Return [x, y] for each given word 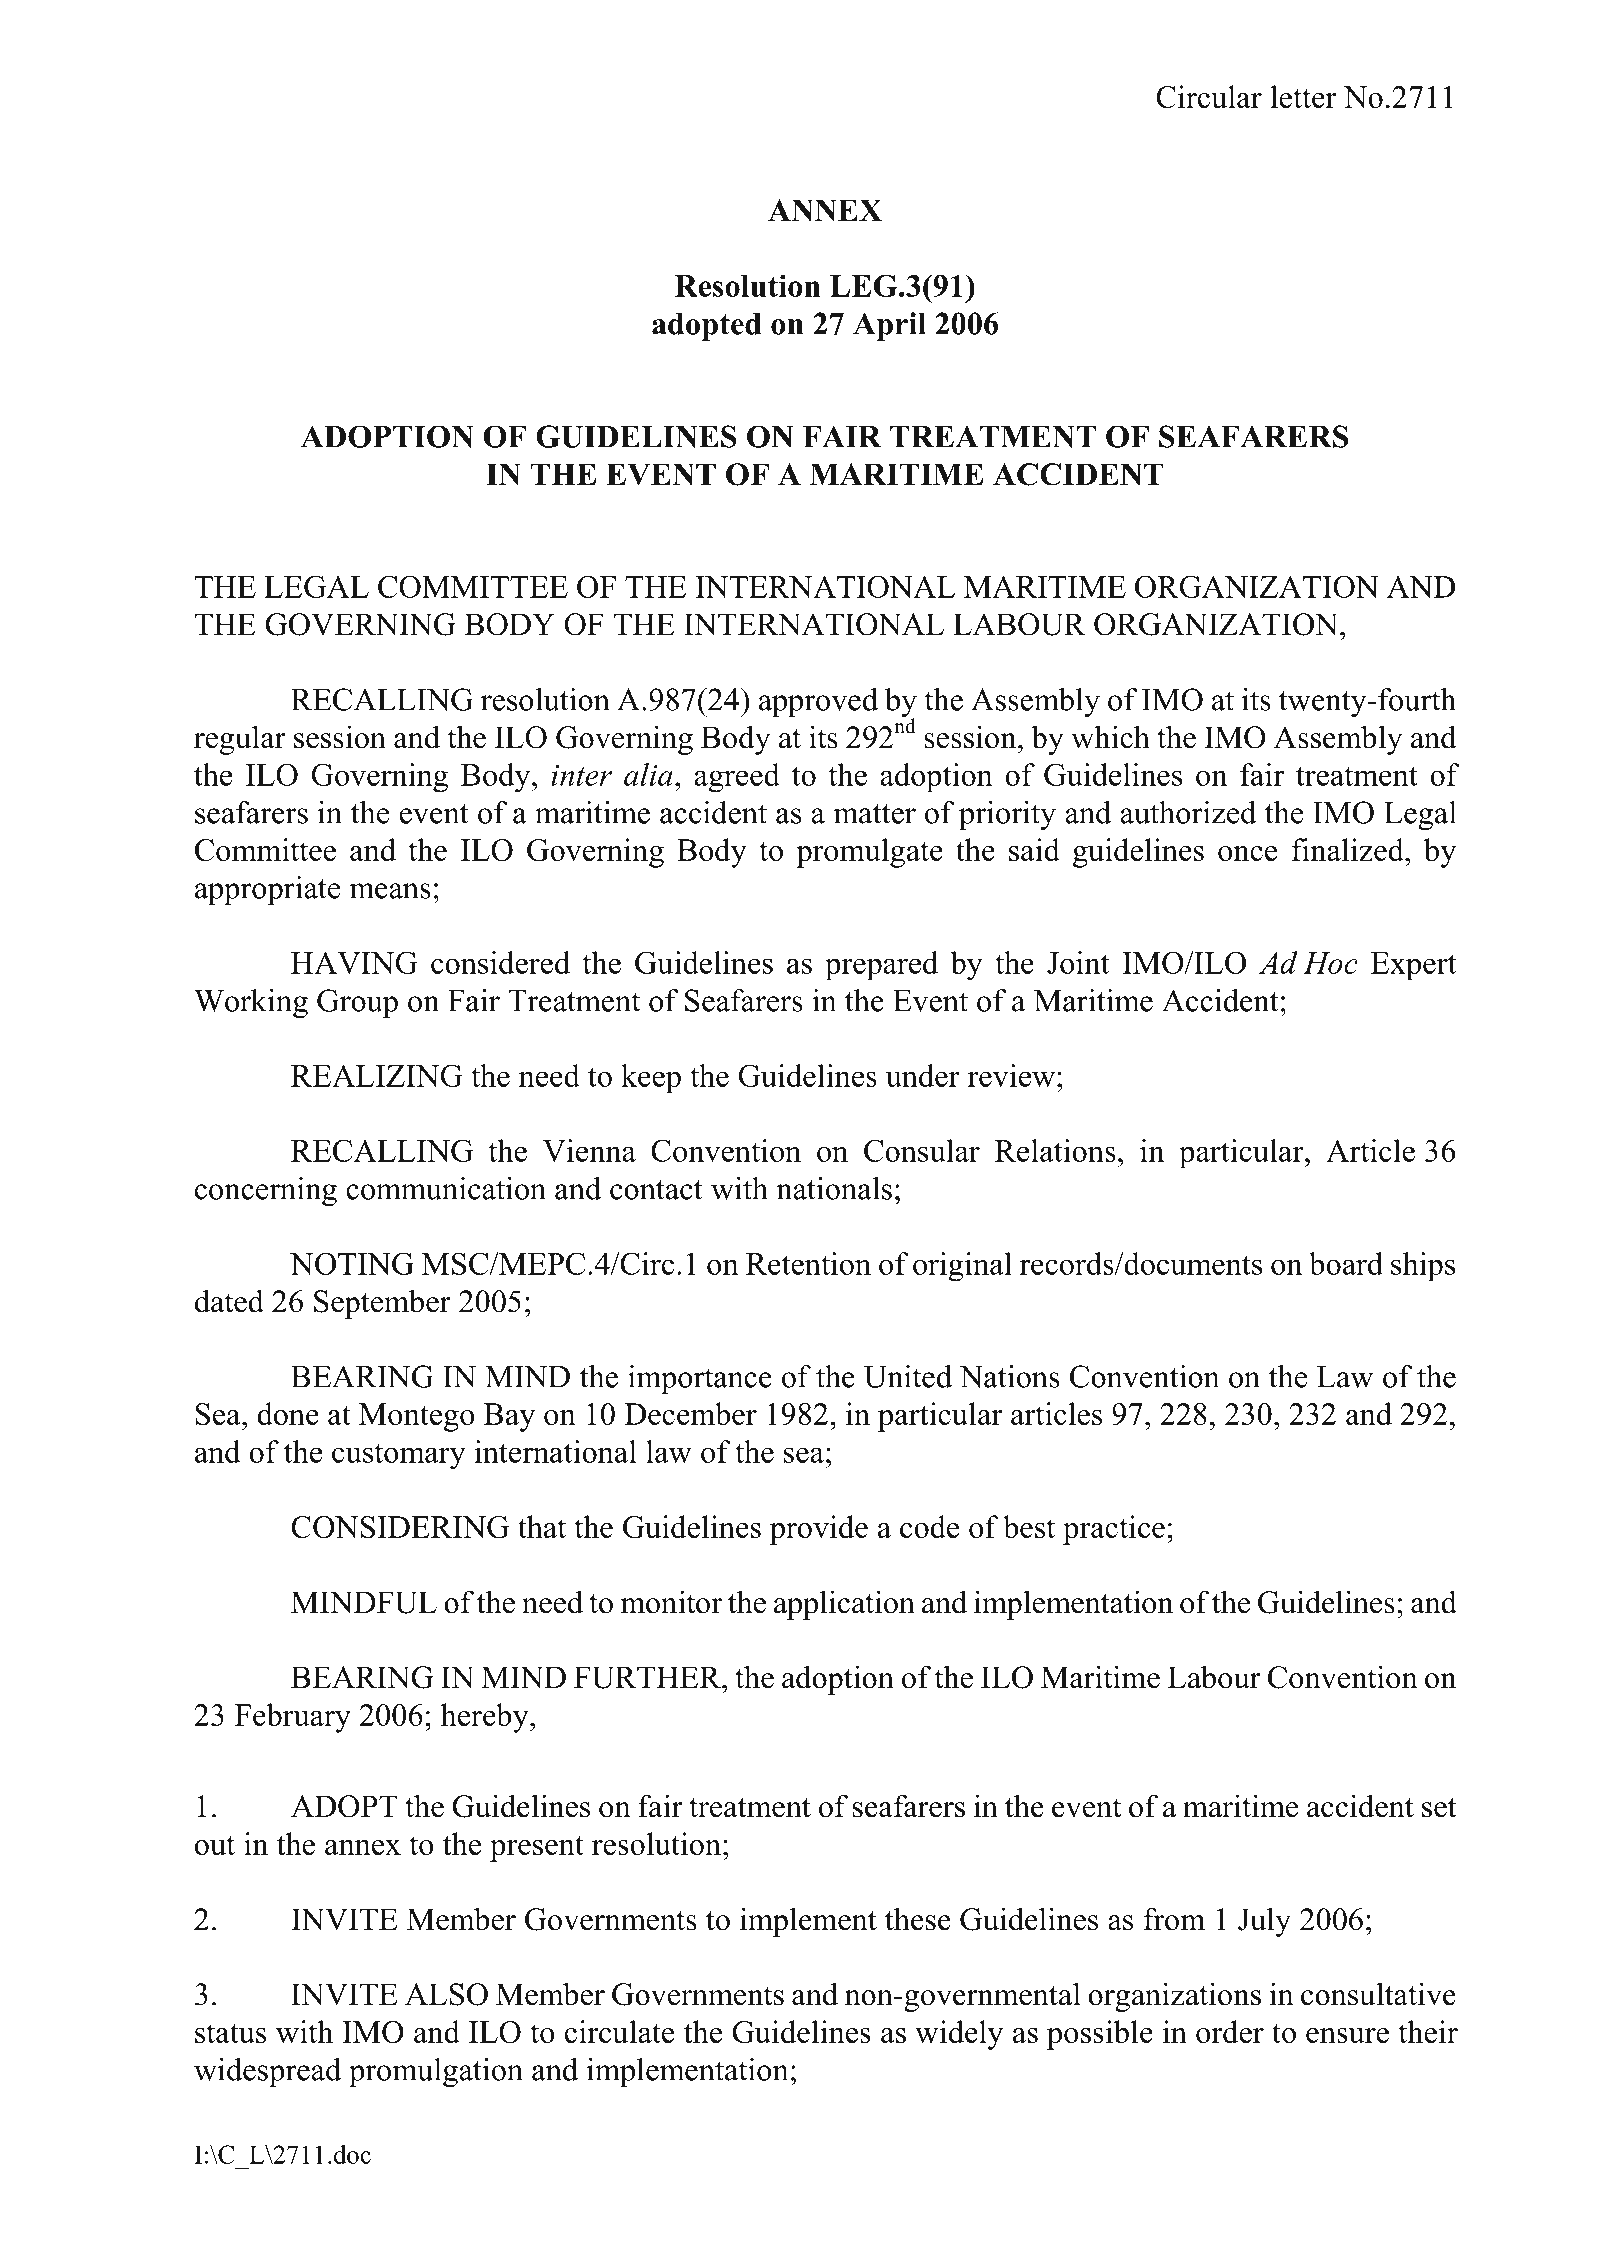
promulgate [869, 853]
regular [240, 740]
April [889, 326]
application [844, 1605]
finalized [1349, 849]
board [1346, 1263]
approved [818, 702]
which [1110, 737]
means [390, 891]
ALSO [446, 1994]
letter [1303, 96]
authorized [1188, 812]
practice [1114, 1530]
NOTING [352, 1263]
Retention [808, 1263]
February [293, 1718]
